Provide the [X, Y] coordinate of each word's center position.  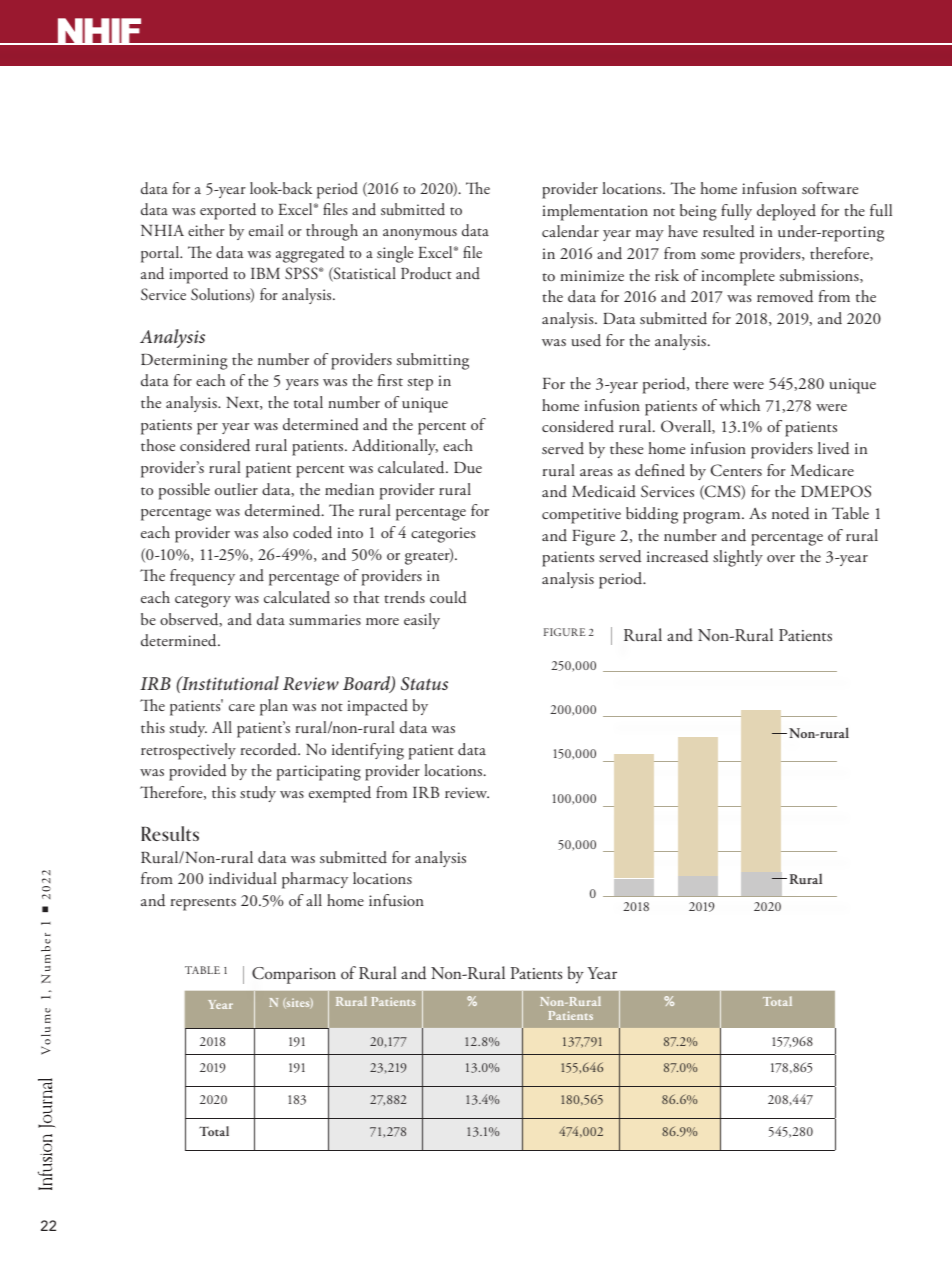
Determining [184, 362]
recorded [269, 749]
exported [228, 211]
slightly [738, 558]
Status [424, 684]
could [448, 597]
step [420, 384]
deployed [786, 212]
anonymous [420, 234]
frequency [202, 577]
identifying [368, 751]
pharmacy [315, 880]
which [739, 405]
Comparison [294, 975]
